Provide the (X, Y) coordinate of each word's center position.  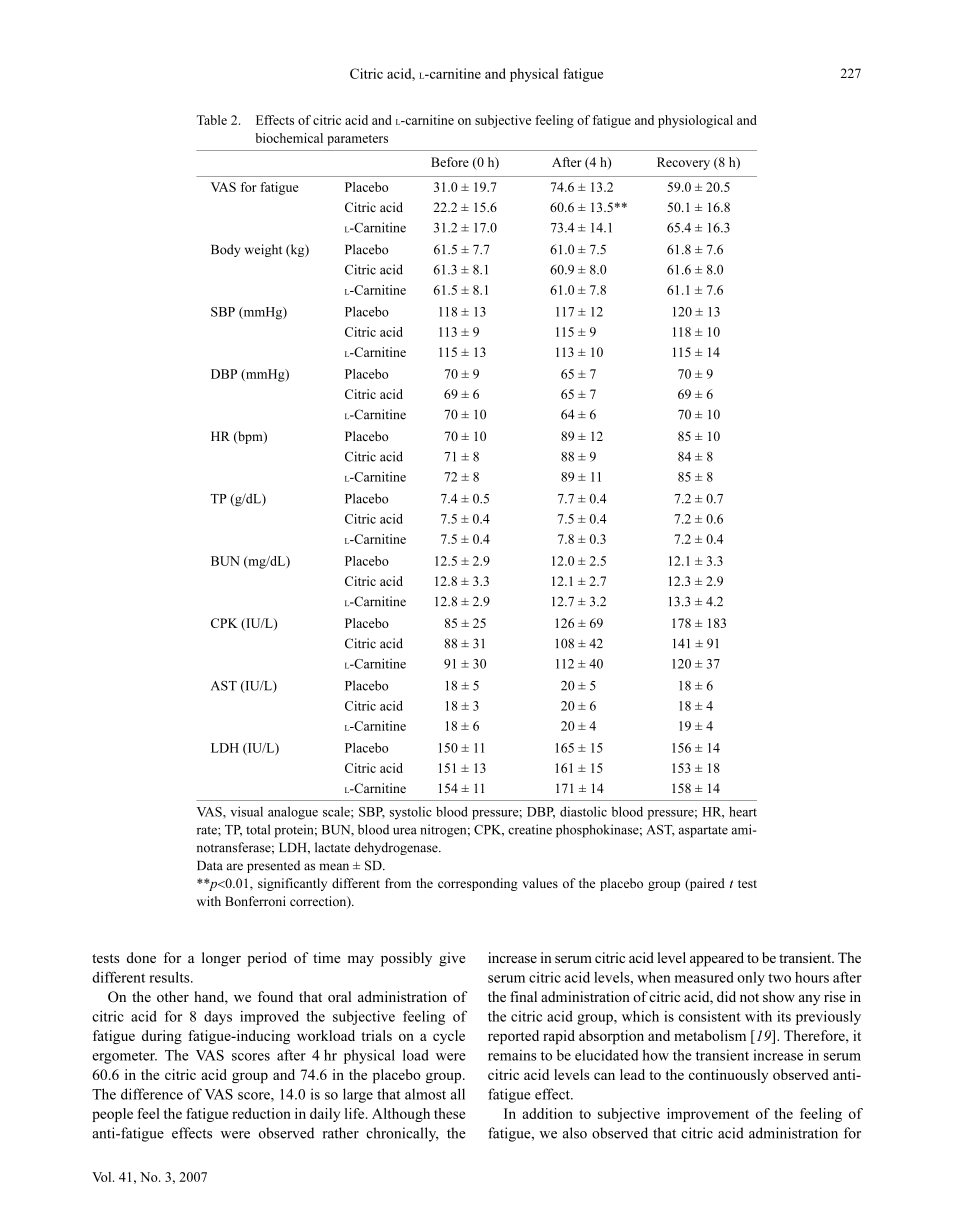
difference (152, 1094)
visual (246, 811)
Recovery (683, 163)
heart (743, 811)
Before (450, 162)
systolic (411, 813)
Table (212, 120)
